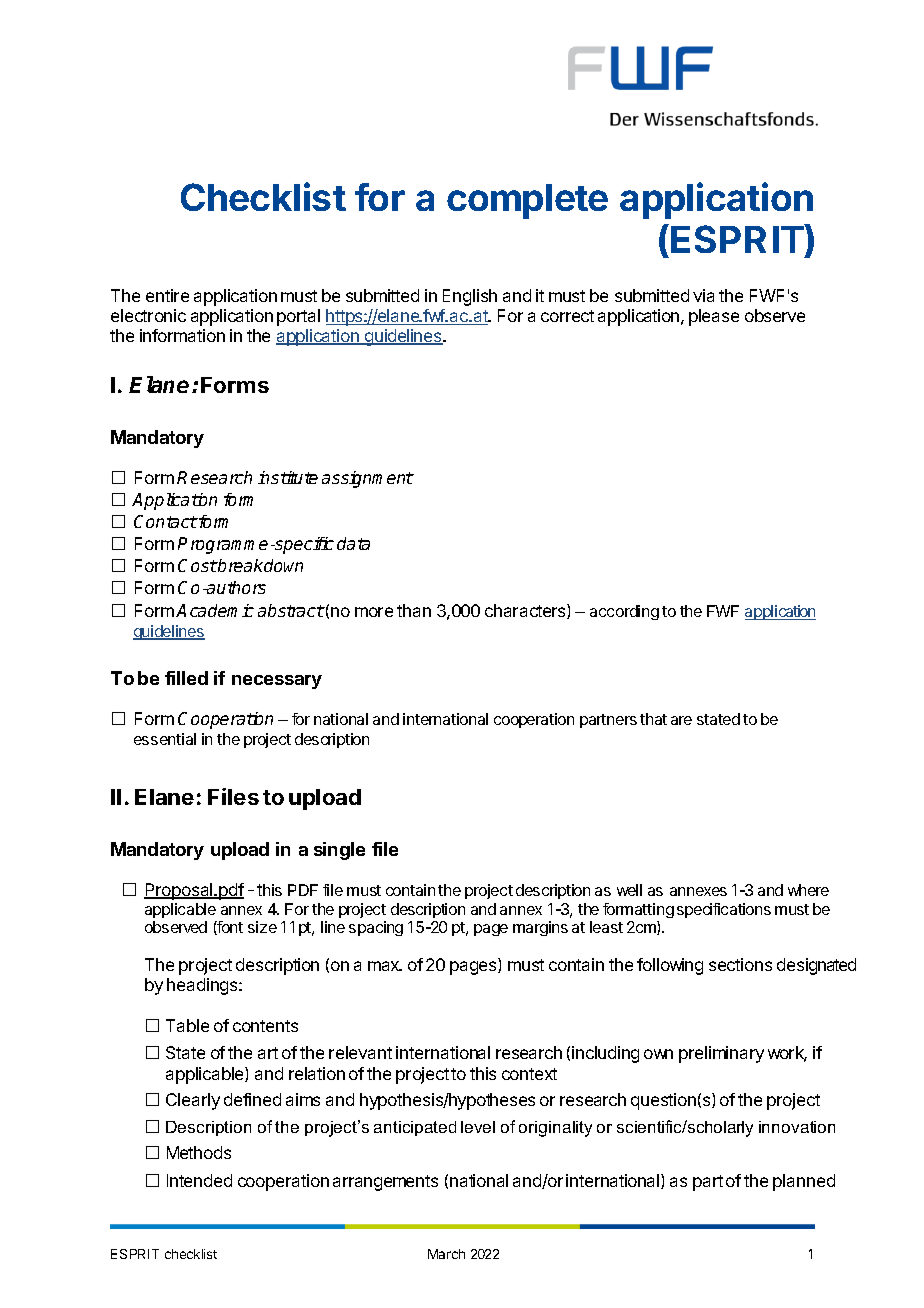  Describe the element at coordinates (527, 201) in the screenshot. I see `complete` at that location.
